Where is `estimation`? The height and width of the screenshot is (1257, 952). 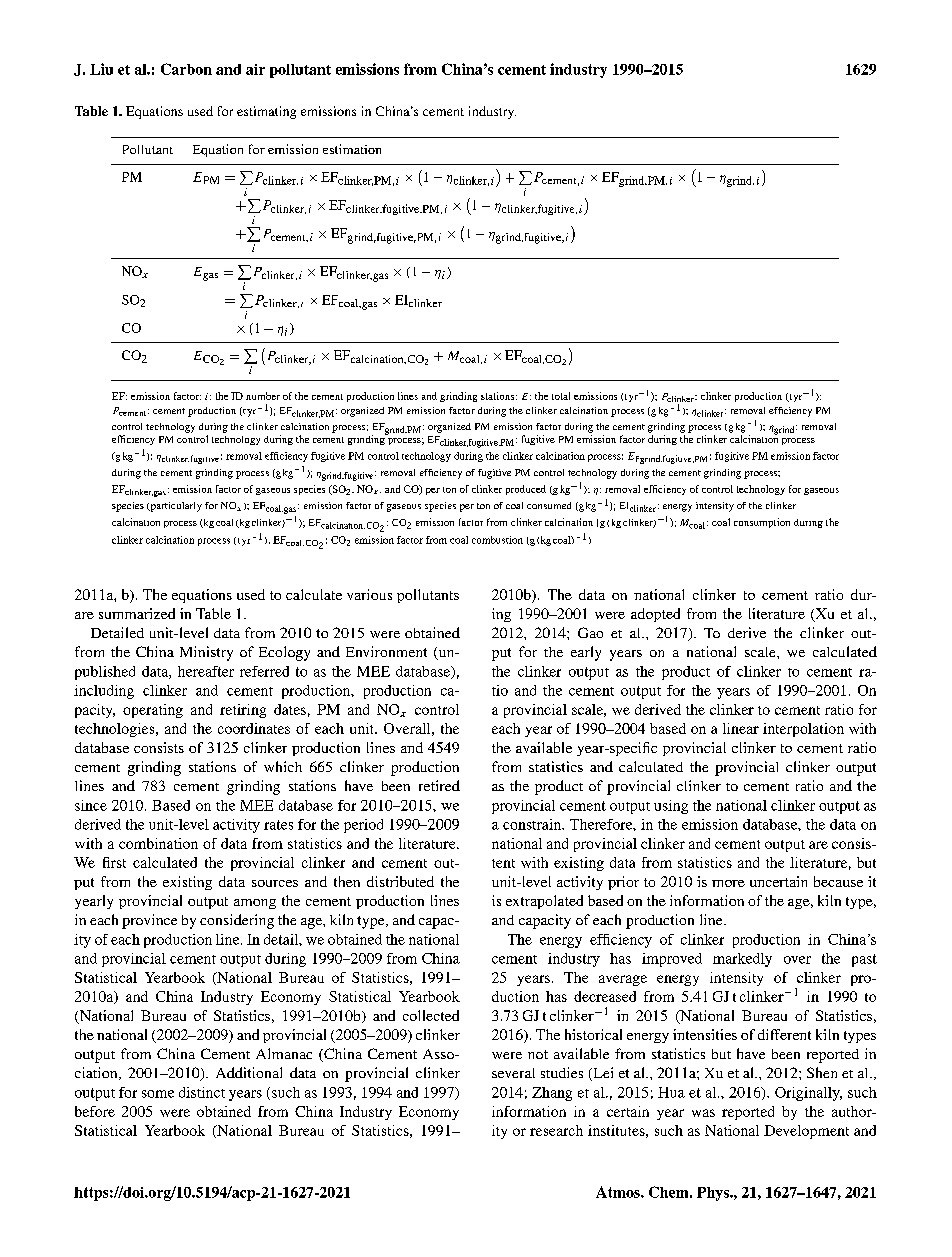
estimation is located at coordinates (352, 149).
